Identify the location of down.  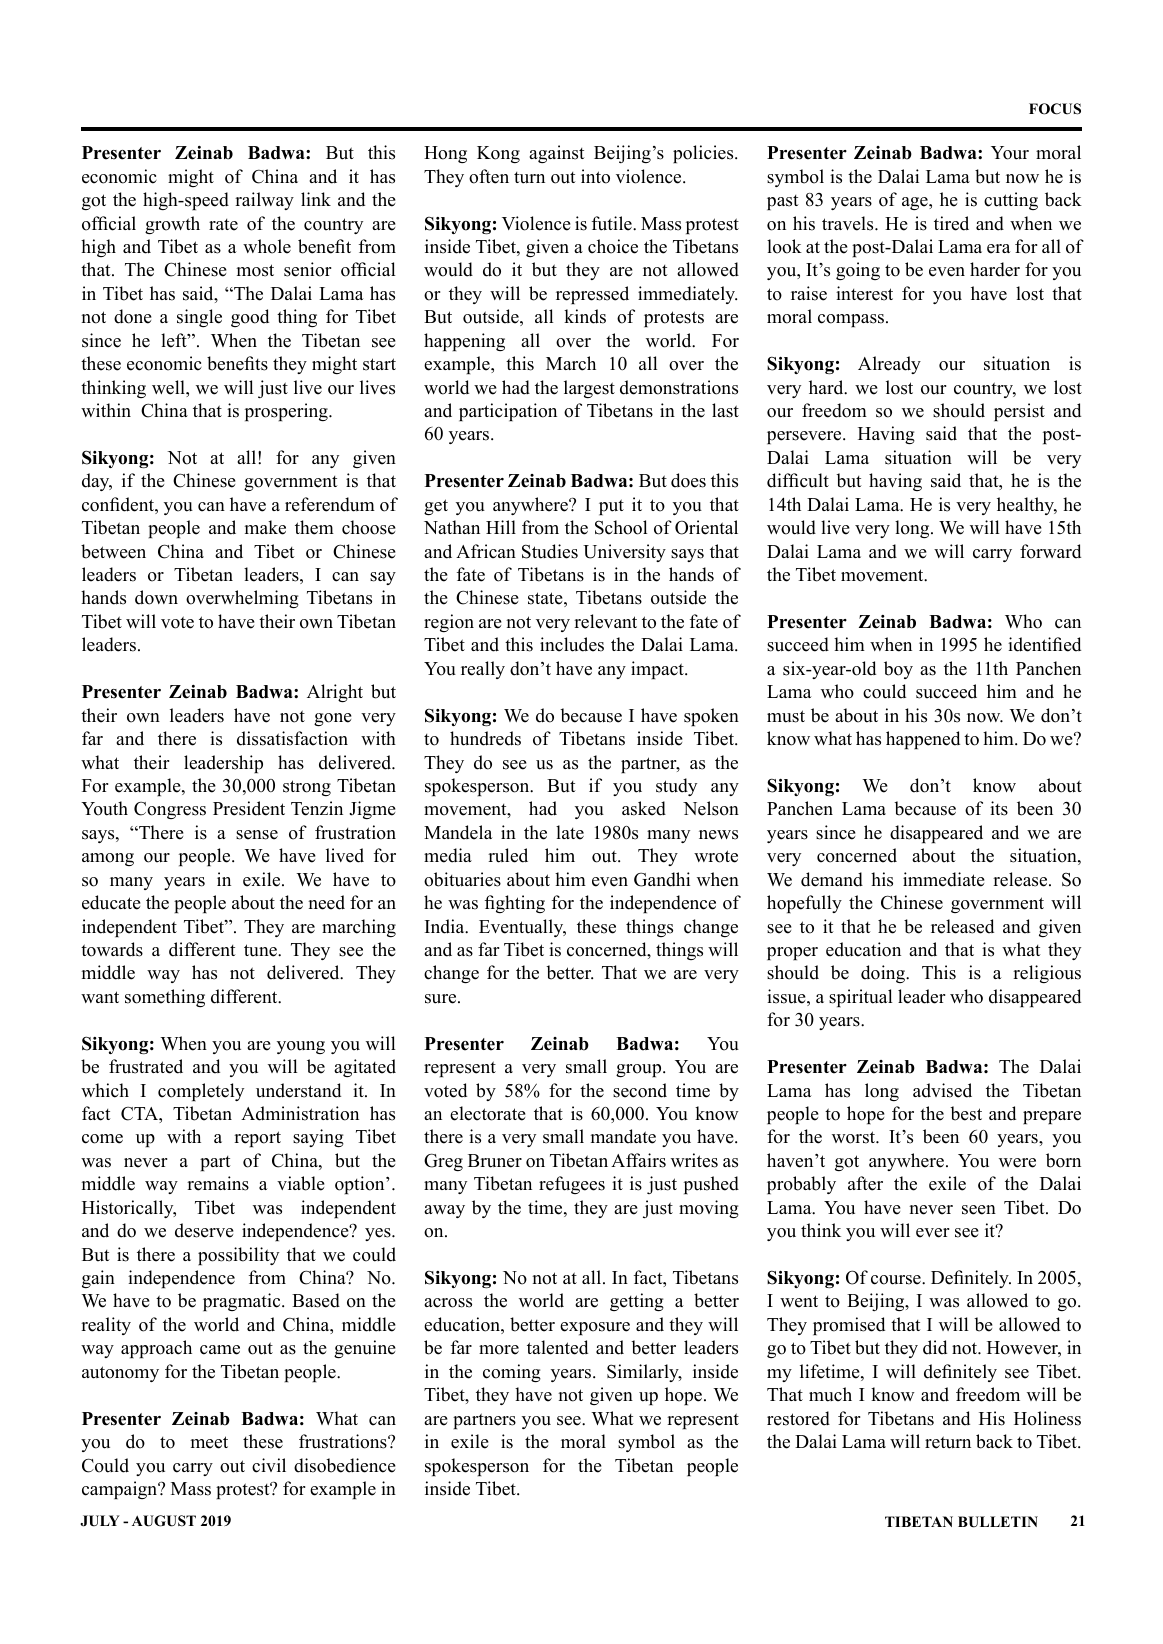
(156, 597).
